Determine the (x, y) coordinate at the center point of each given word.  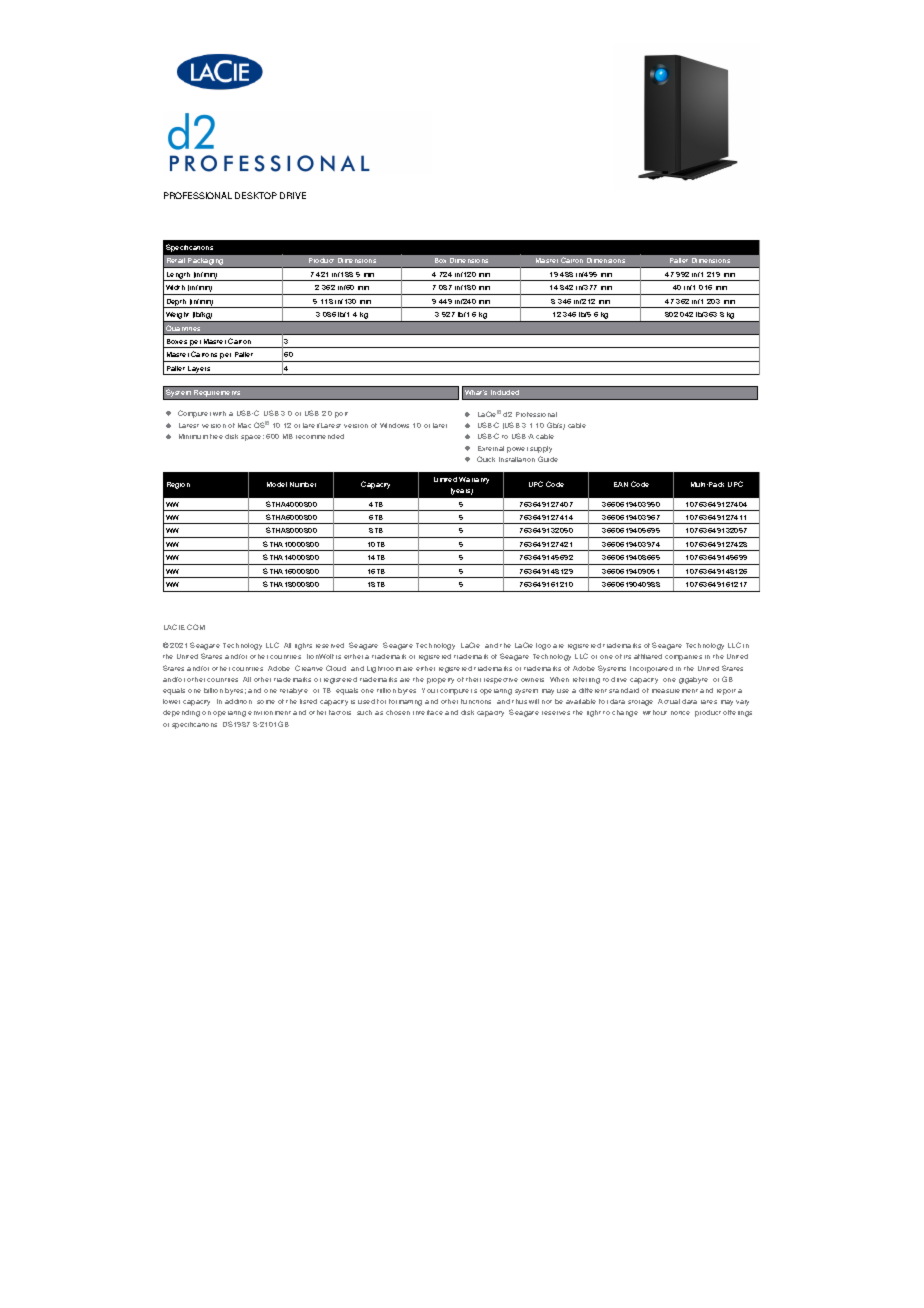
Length (178, 276)
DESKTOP (256, 195)
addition (238, 701)
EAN (621, 484)
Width (175, 287)
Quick (486, 459)
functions (476, 701)
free (216, 436)
